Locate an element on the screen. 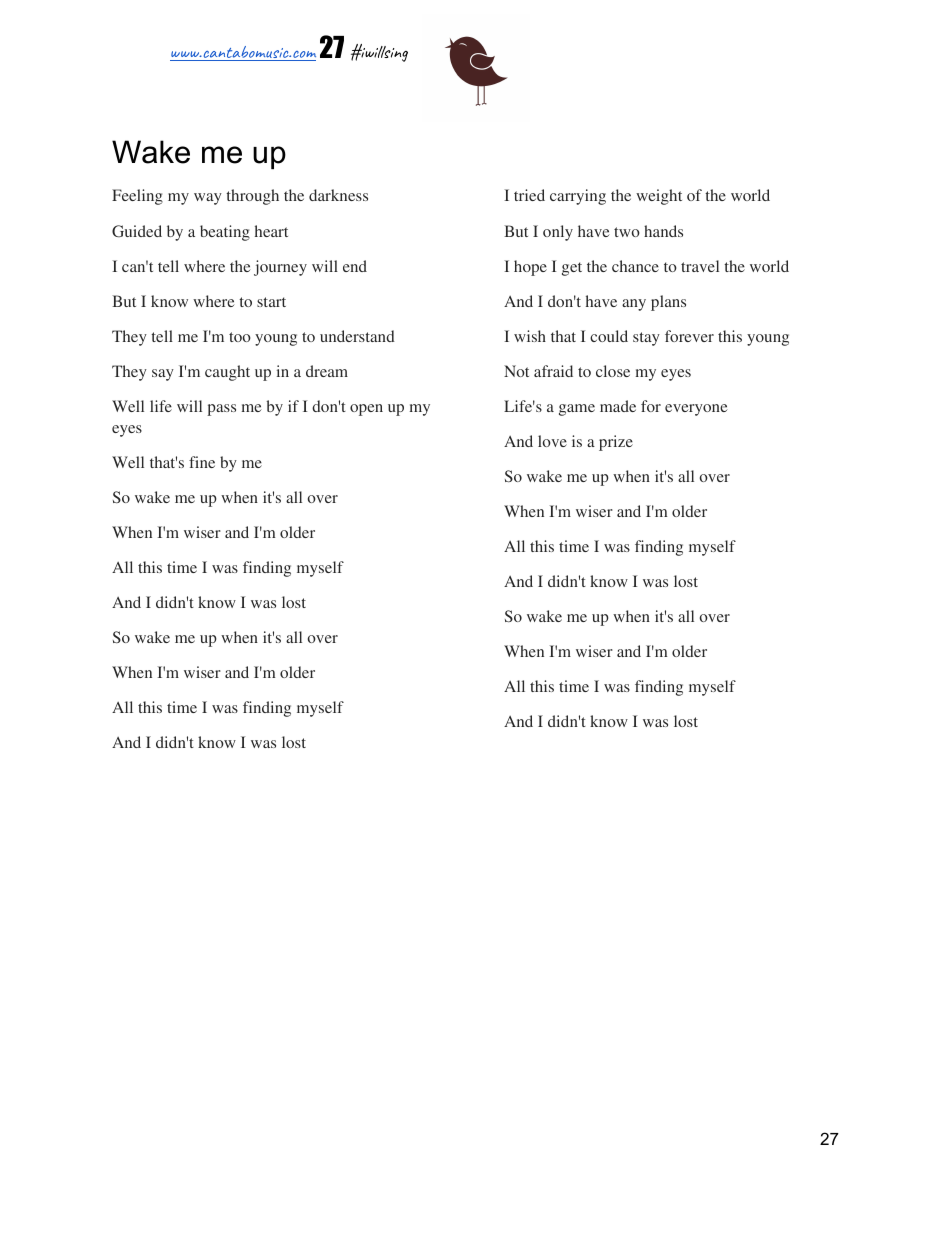  love is located at coordinates (552, 441).
